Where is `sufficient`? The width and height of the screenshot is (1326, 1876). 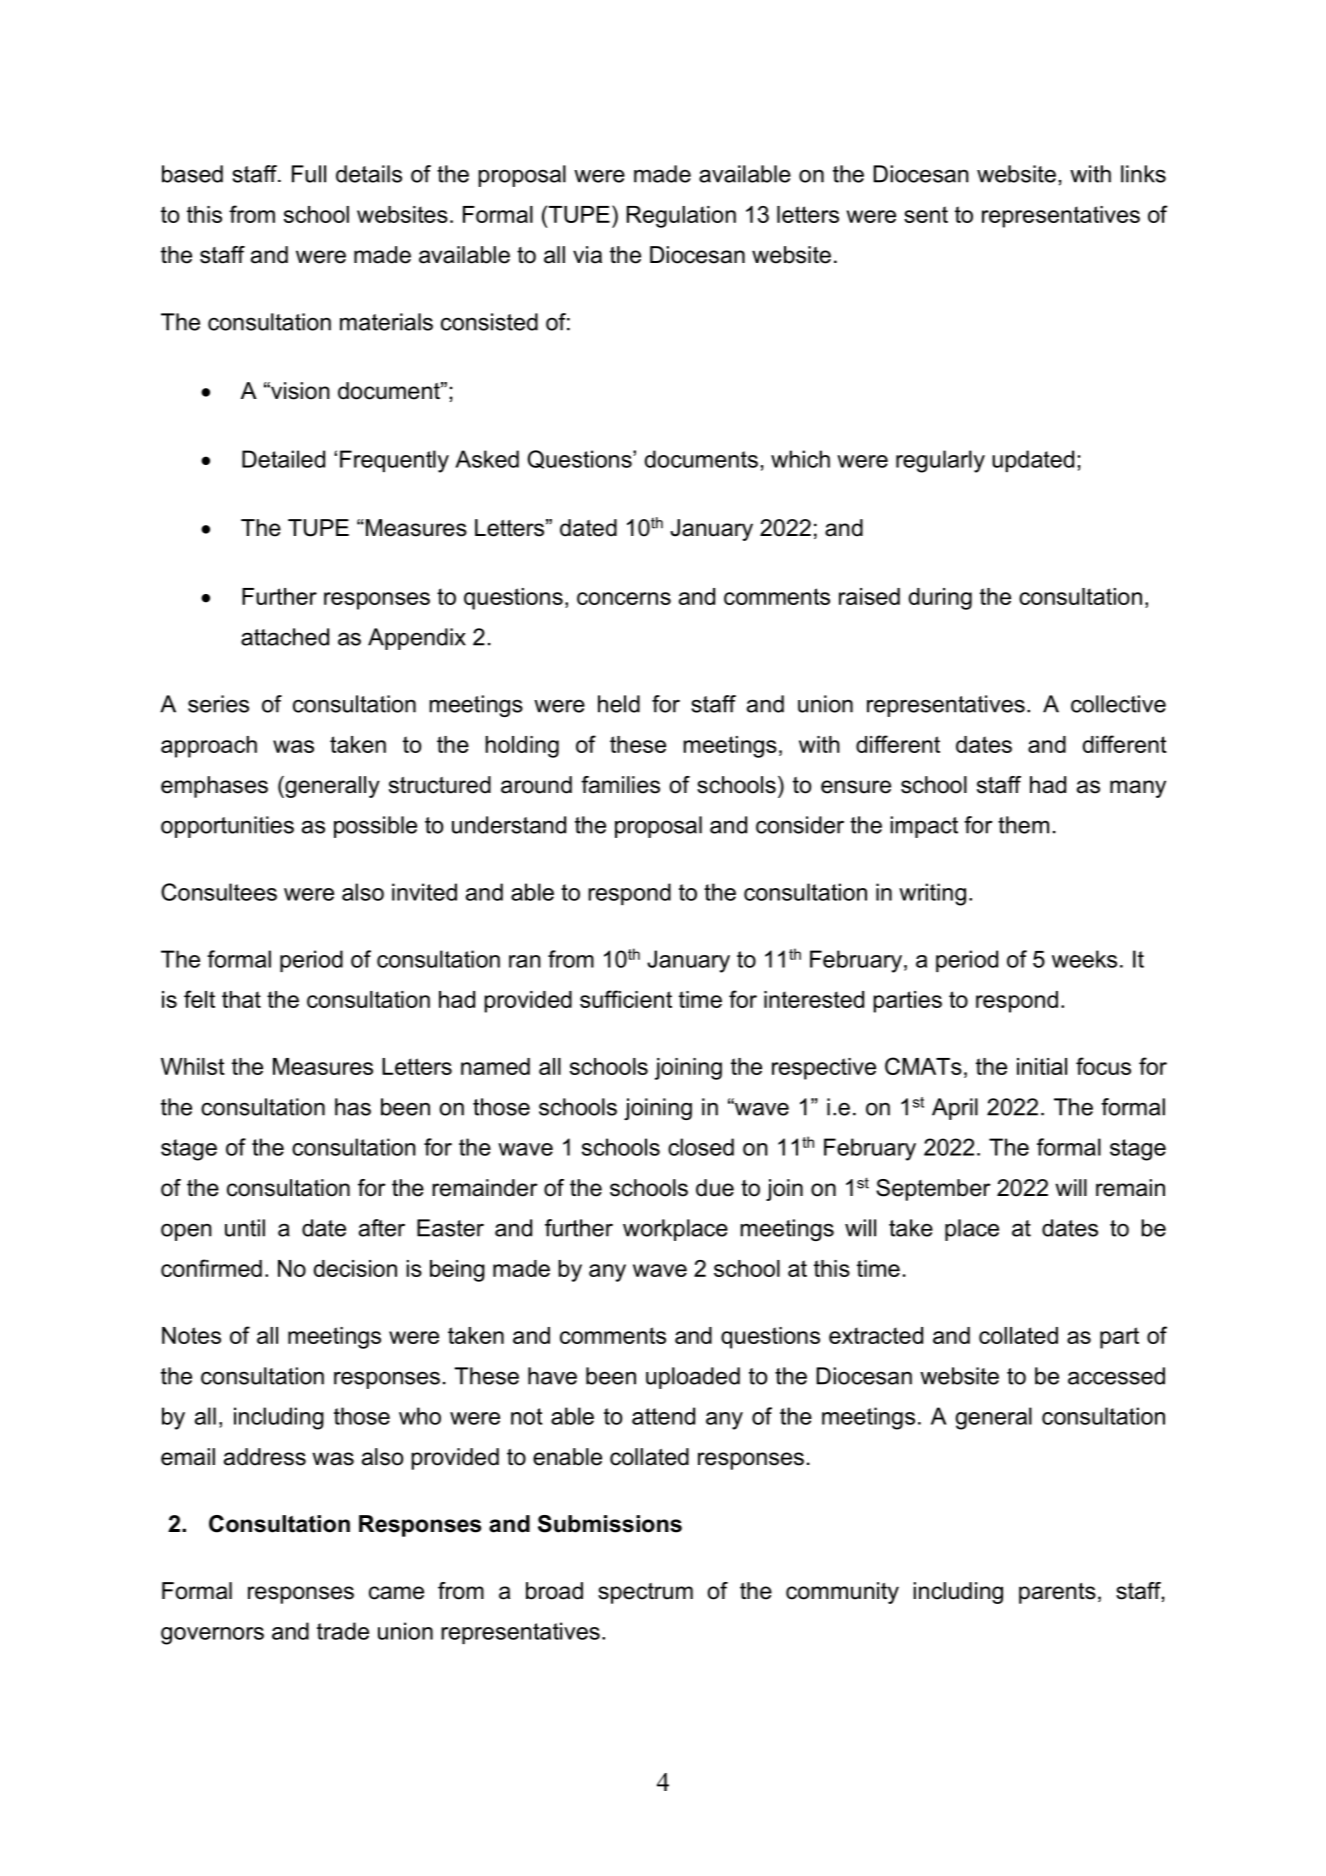
sufficient is located at coordinates (626, 999).
